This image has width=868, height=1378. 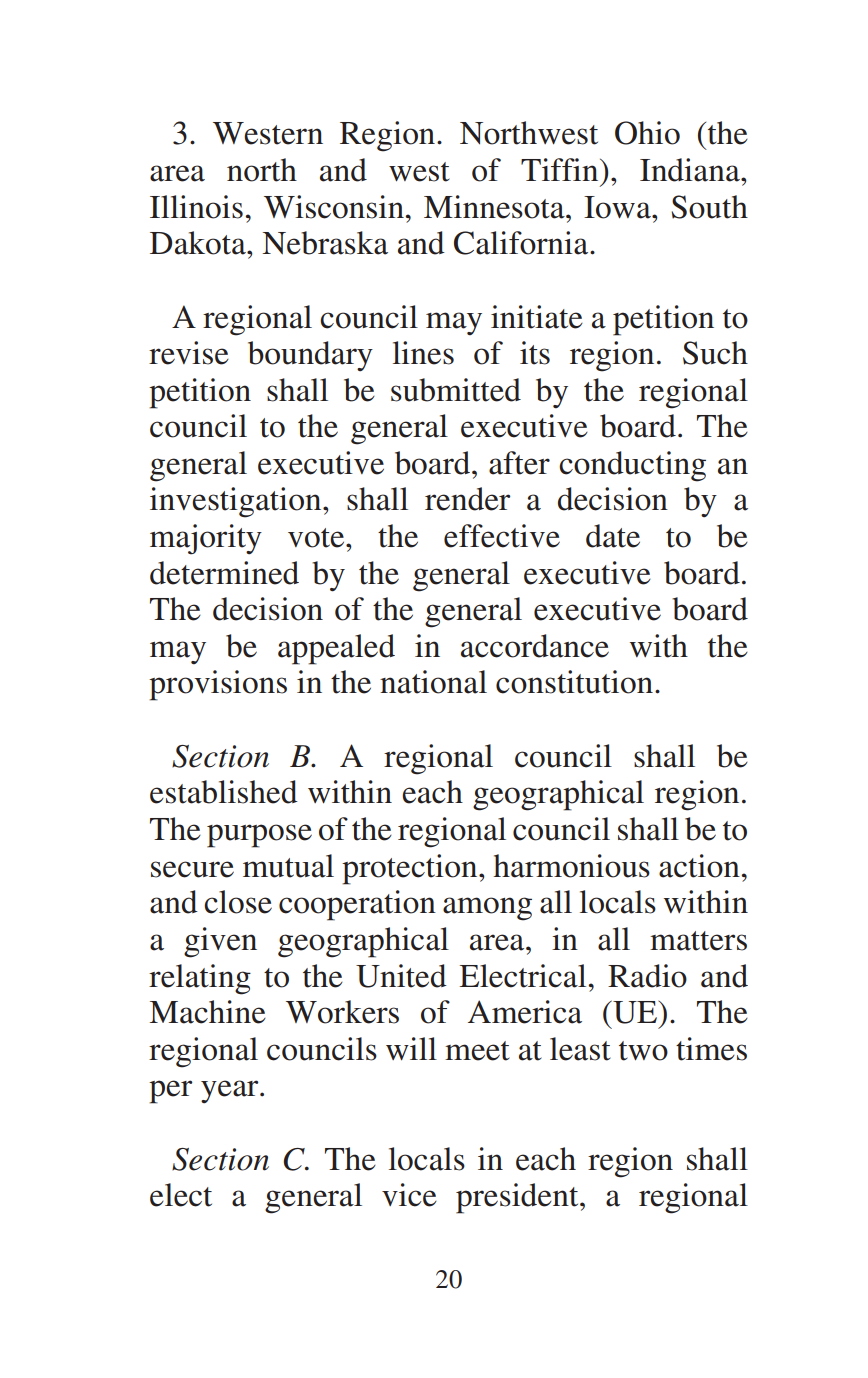 What do you see at coordinates (433, 682) in the image?
I see `national` at bounding box center [433, 682].
